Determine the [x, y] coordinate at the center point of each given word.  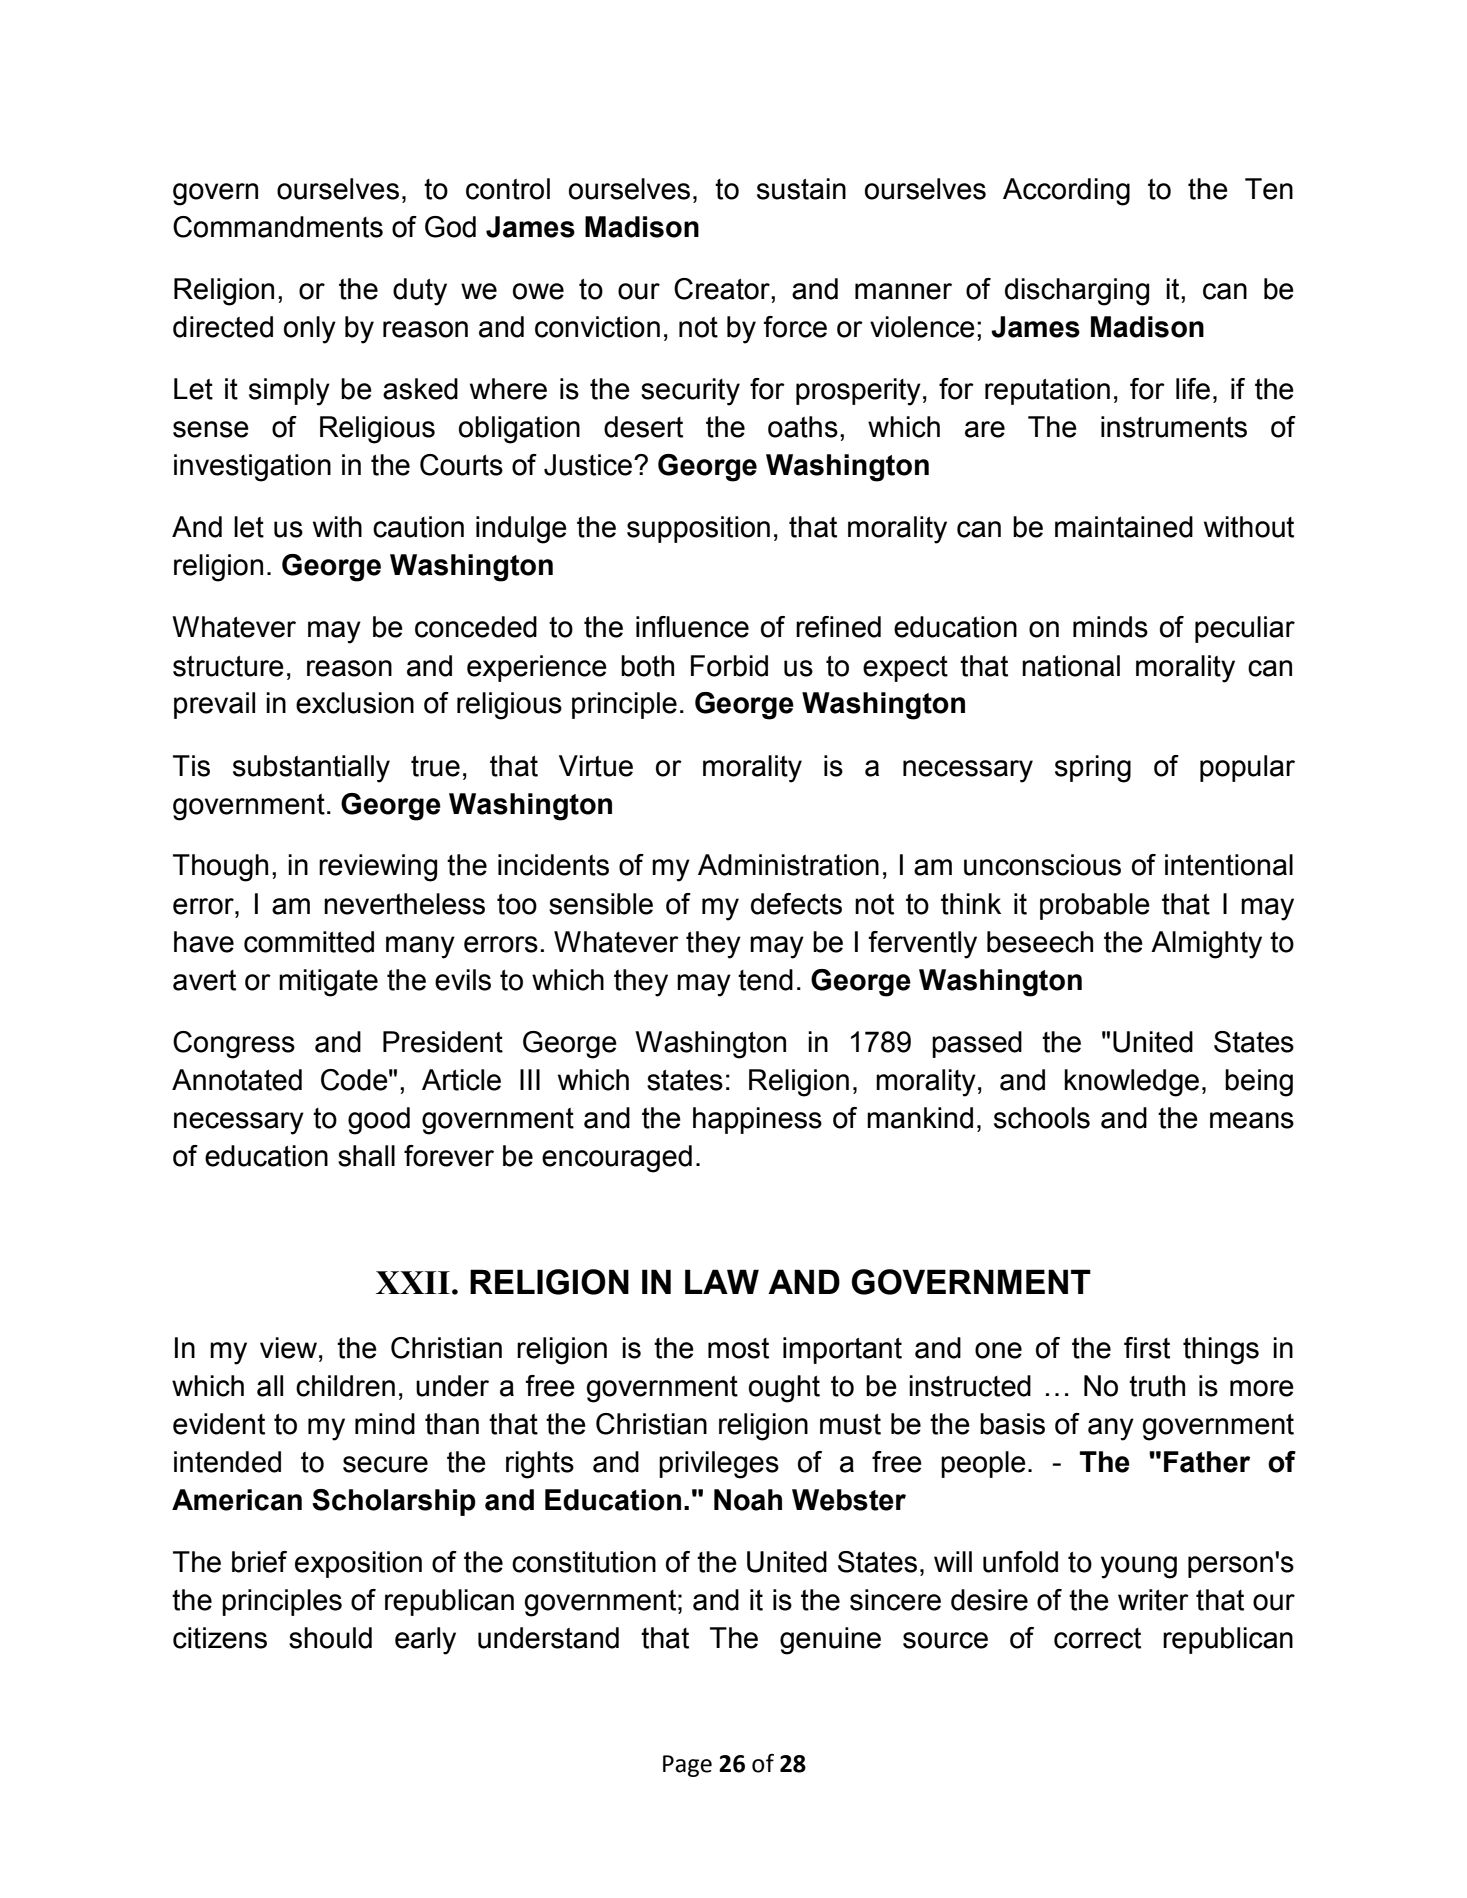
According [1066, 192]
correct [1097, 1638]
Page [687, 1766]
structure [228, 666]
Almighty [1206, 945]
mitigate [328, 983]
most [738, 1348]
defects [796, 904]
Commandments [278, 227]
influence [692, 627]
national [1071, 666]
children [345, 1386]
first [1147, 1348]
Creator [723, 289]
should [330, 1638]
